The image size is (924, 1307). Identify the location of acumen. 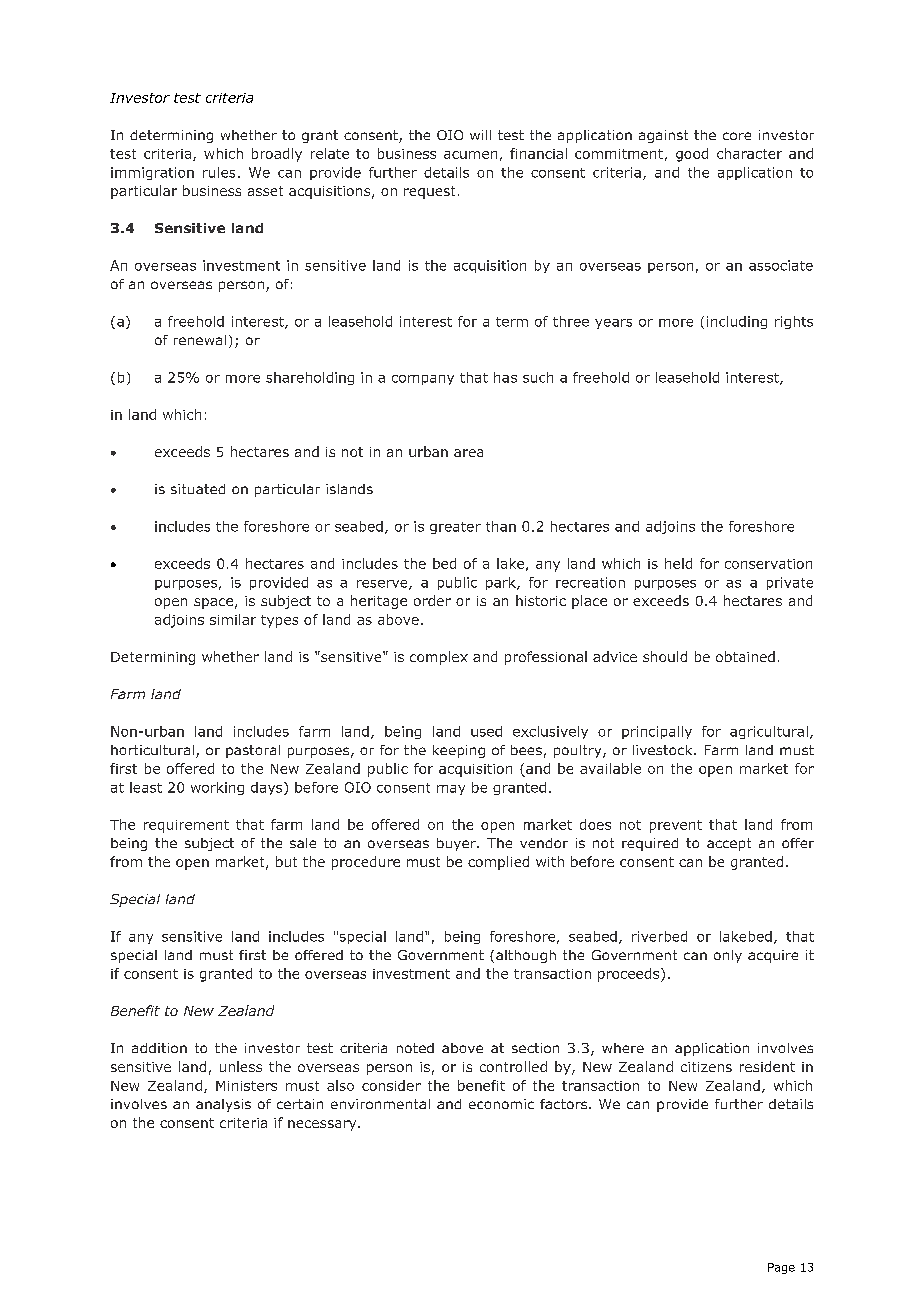
(470, 155).
